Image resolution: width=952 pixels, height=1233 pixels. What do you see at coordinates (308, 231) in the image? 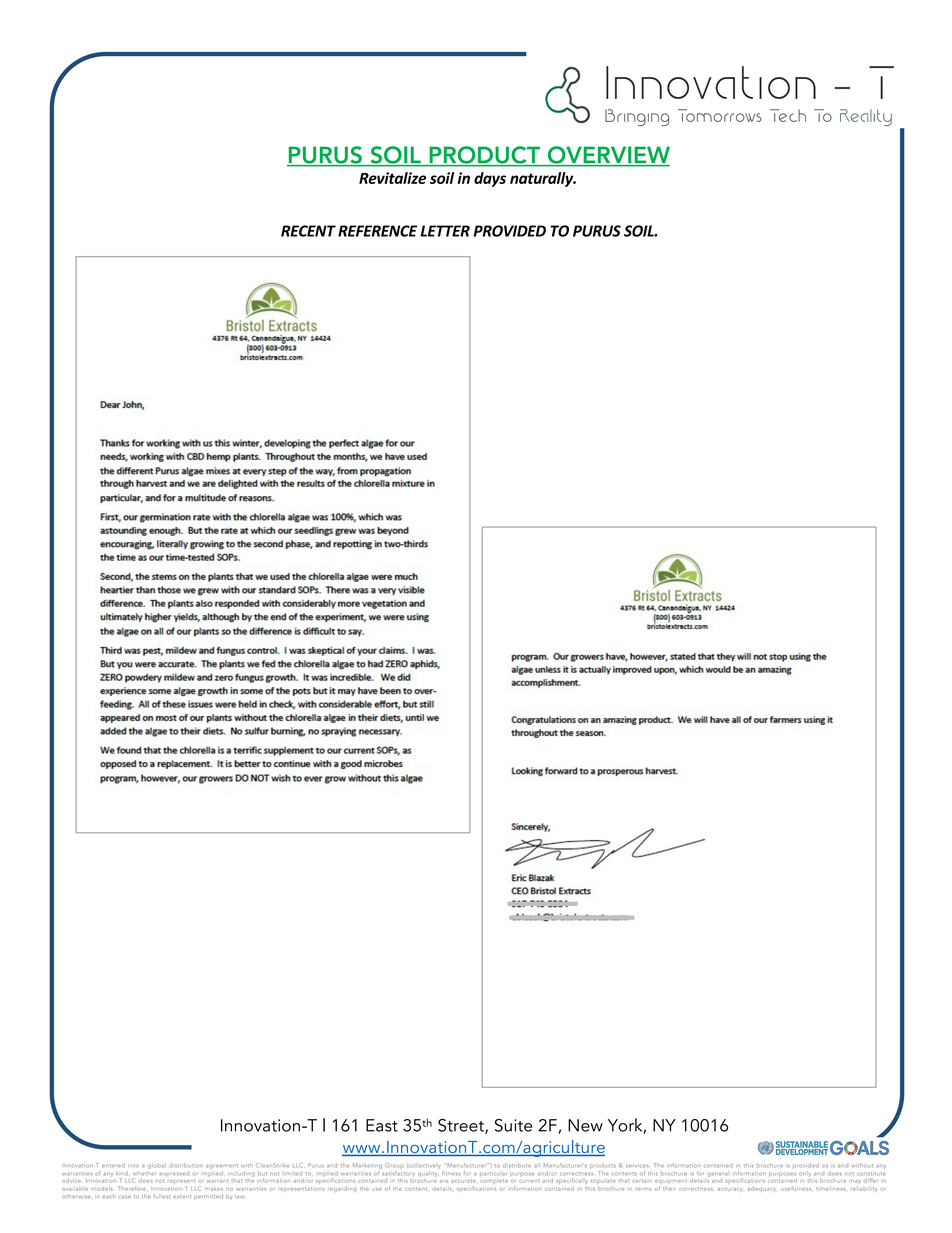
I see `RECENT` at bounding box center [308, 231].
